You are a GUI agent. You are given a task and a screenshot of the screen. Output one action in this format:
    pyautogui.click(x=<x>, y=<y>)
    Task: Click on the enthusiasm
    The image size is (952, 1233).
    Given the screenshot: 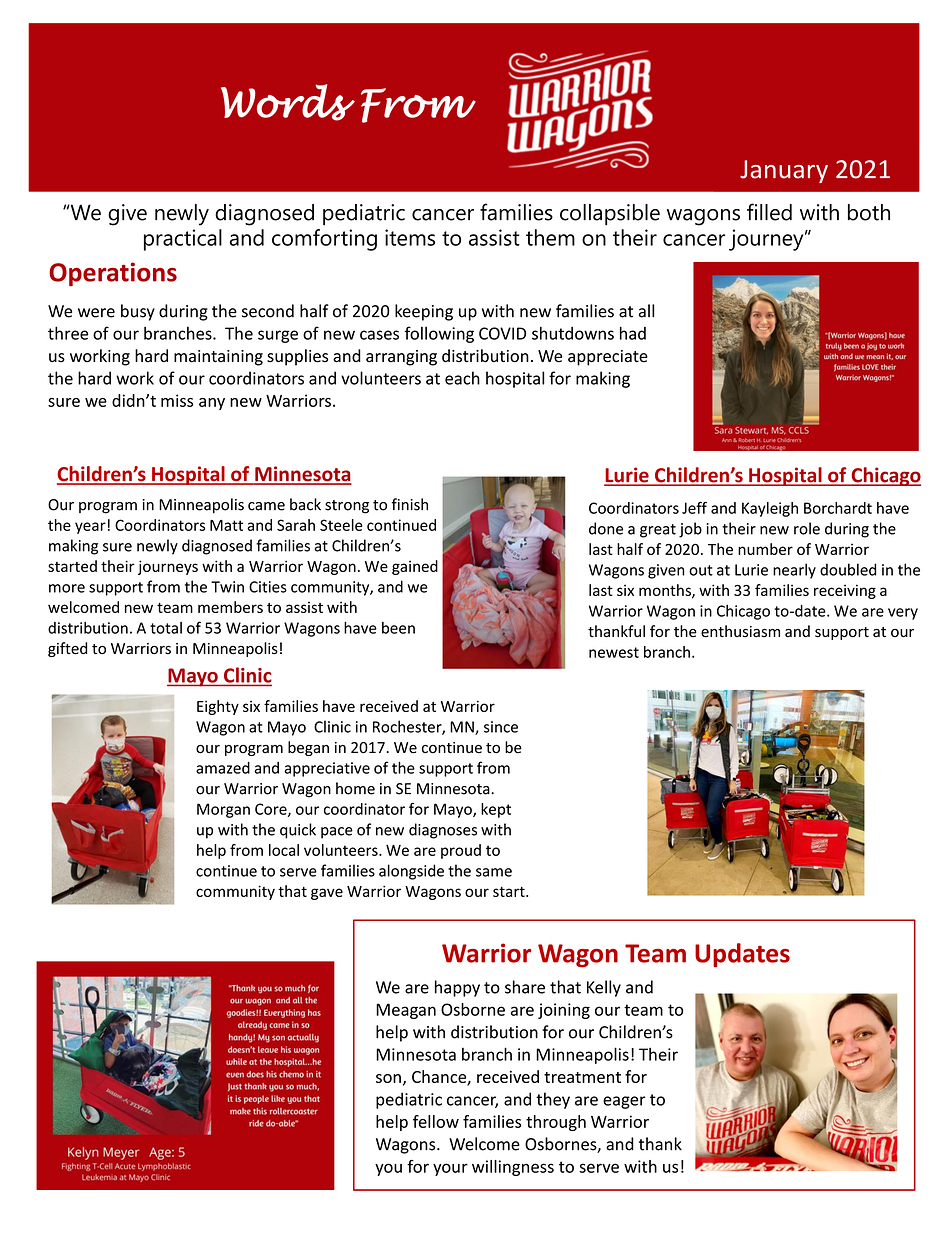 What is the action you would take?
    pyautogui.click(x=740, y=631)
